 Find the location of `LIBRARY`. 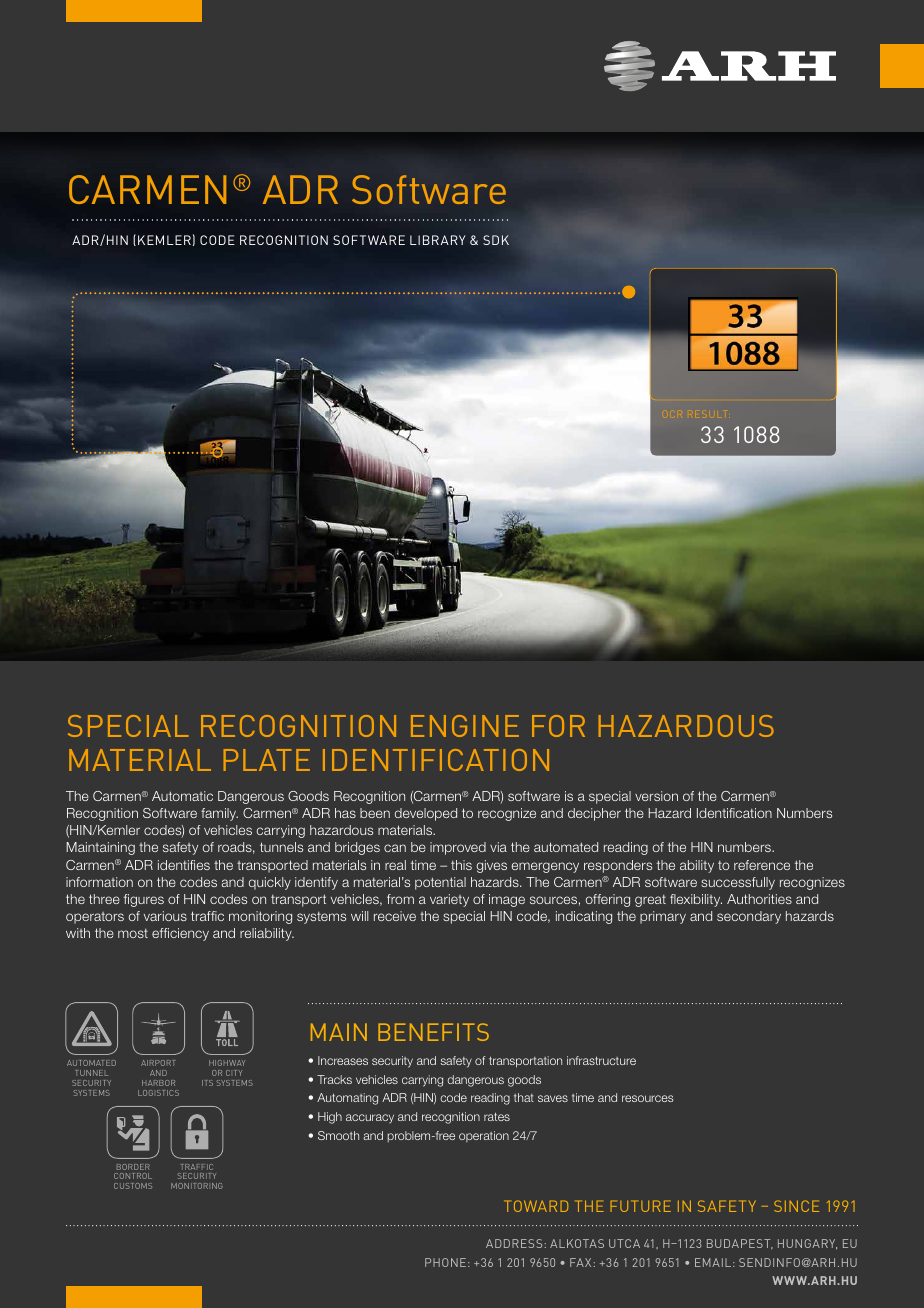

LIBRARY is located at coordinates (438, 240).
